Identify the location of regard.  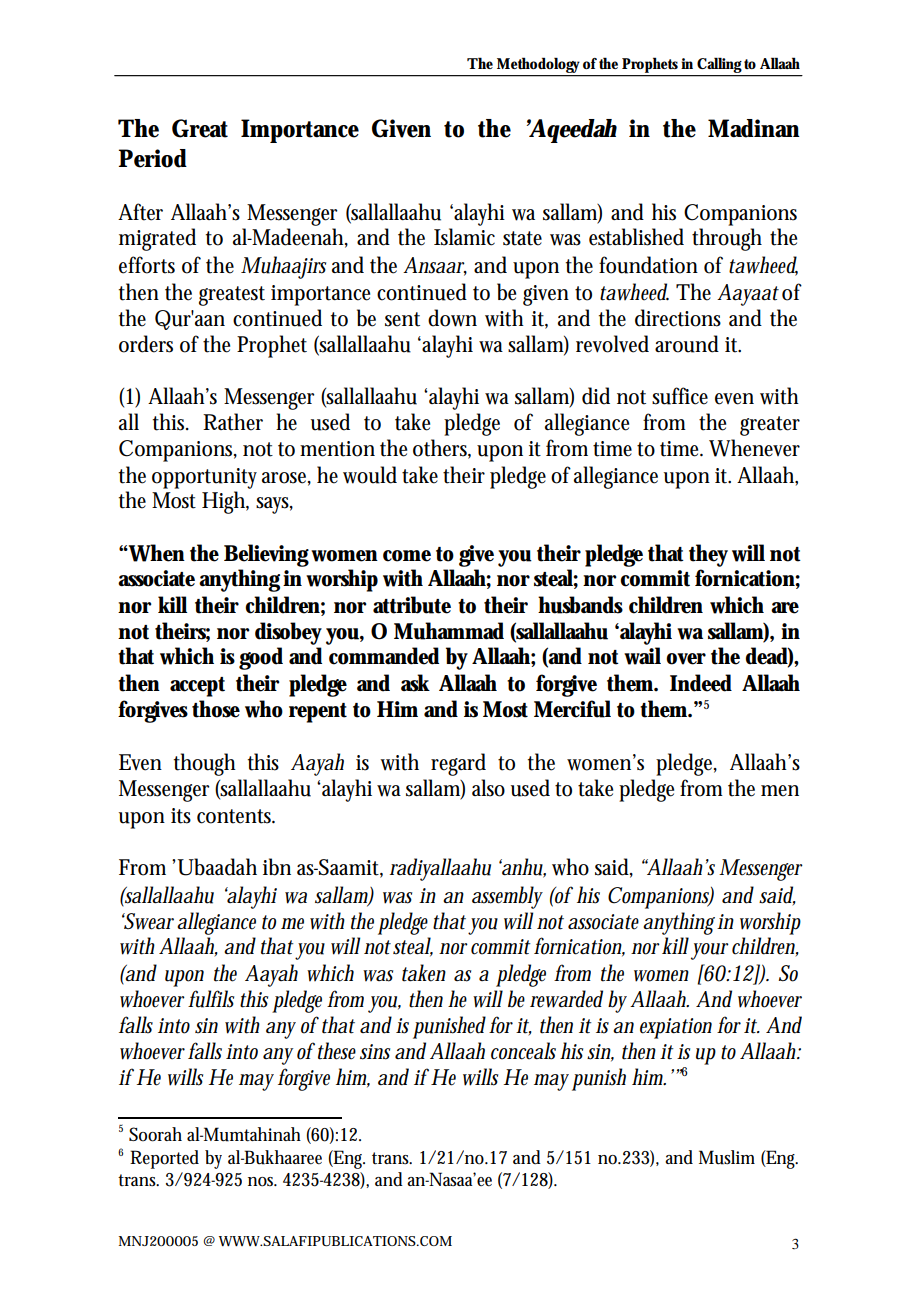
(458, 764).
